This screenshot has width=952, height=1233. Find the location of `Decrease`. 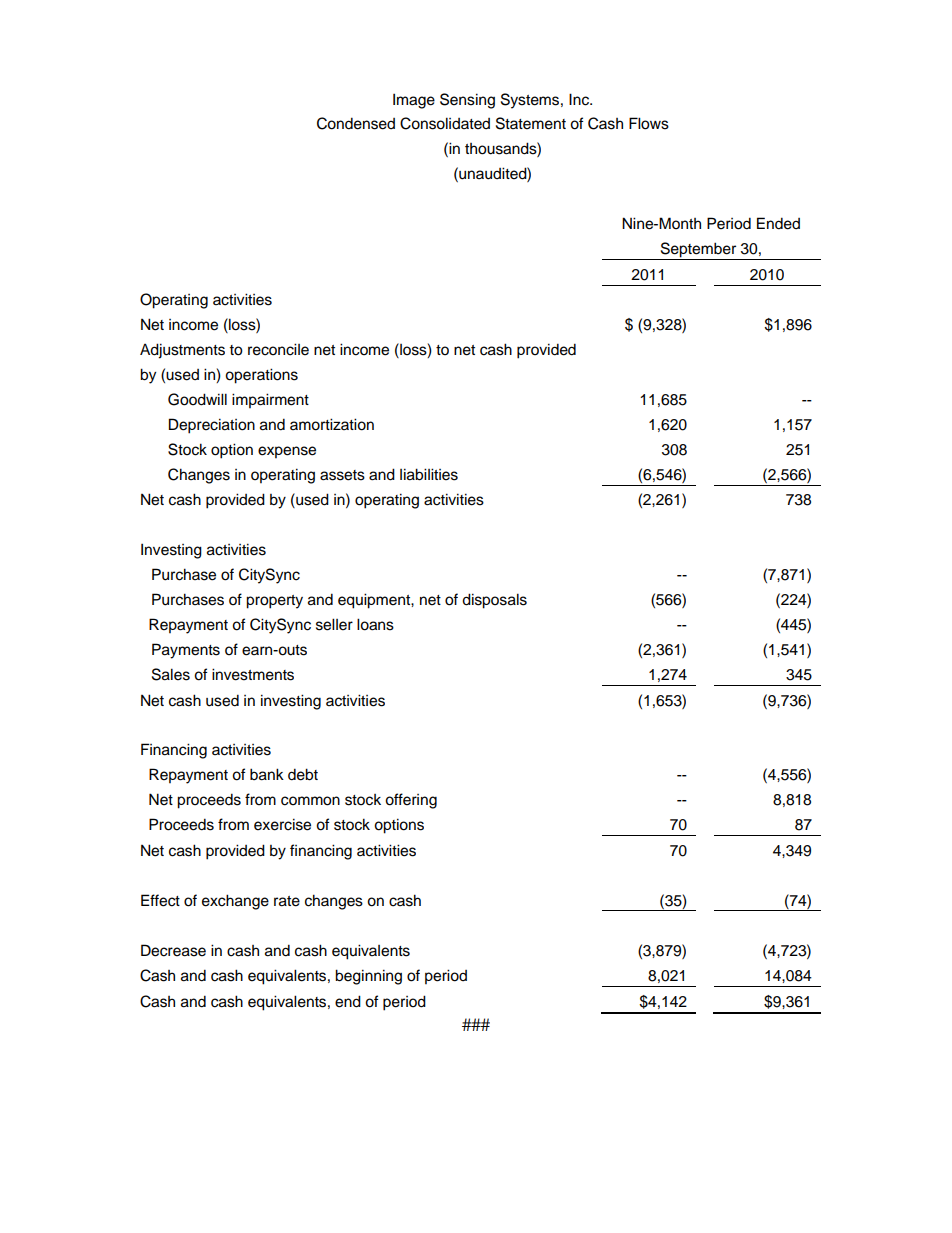

Decrease is located at coordinates (173, 950).
